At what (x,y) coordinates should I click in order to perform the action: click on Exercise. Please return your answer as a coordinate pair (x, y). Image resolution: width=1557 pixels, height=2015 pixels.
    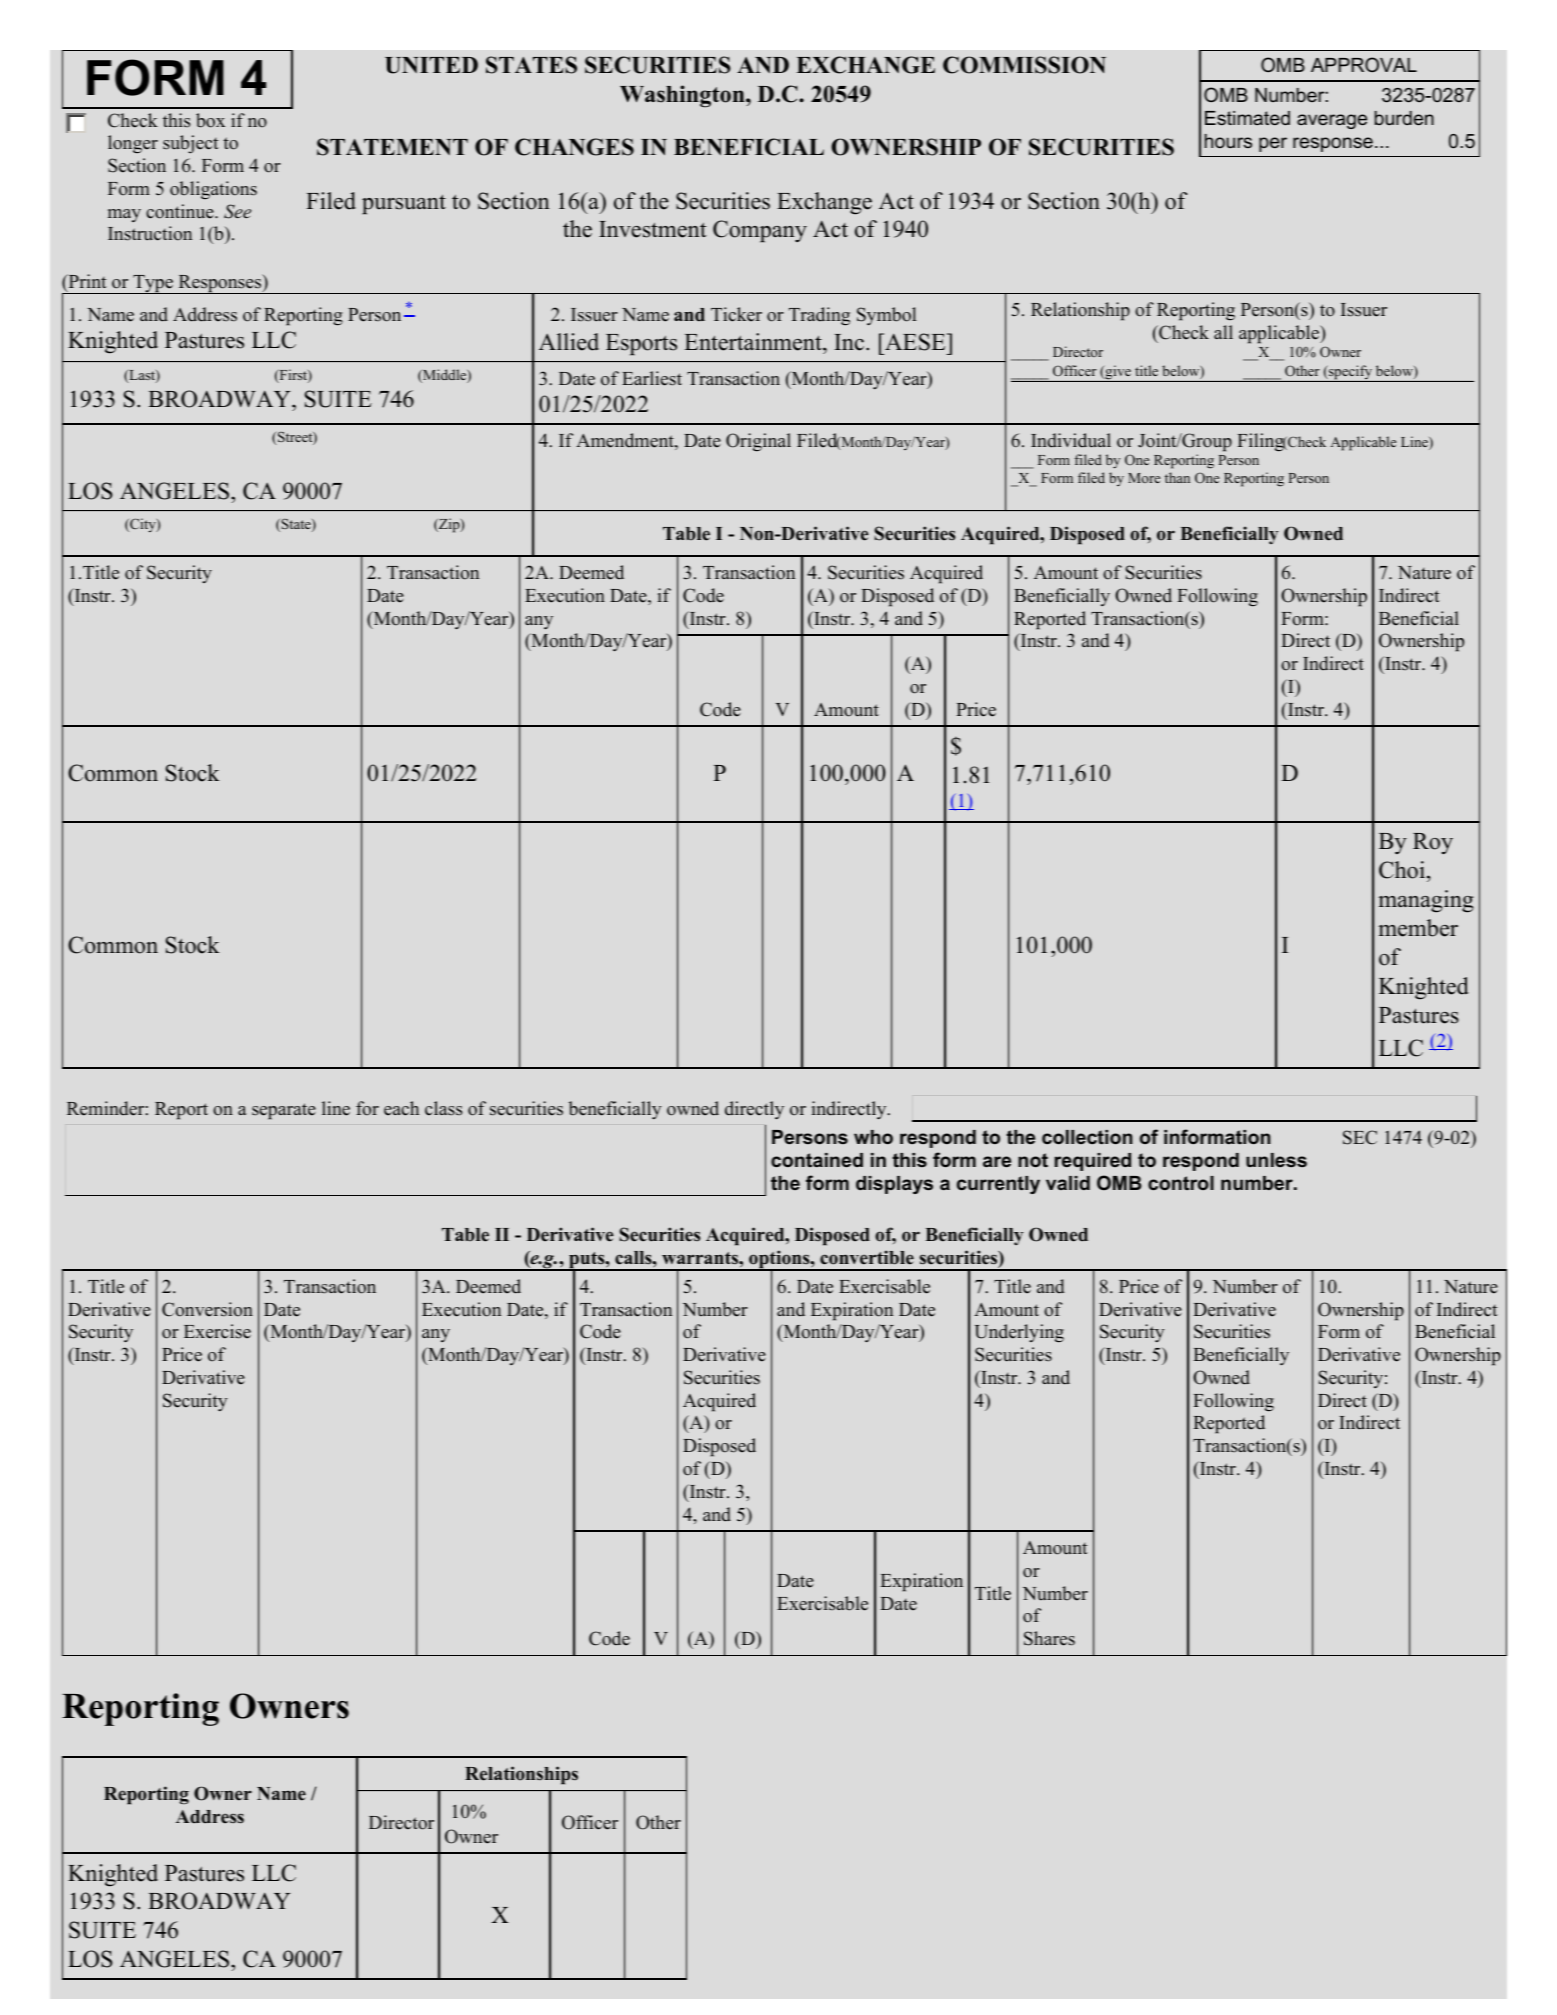
    Looking at the image, I should click on (217, 1331).
